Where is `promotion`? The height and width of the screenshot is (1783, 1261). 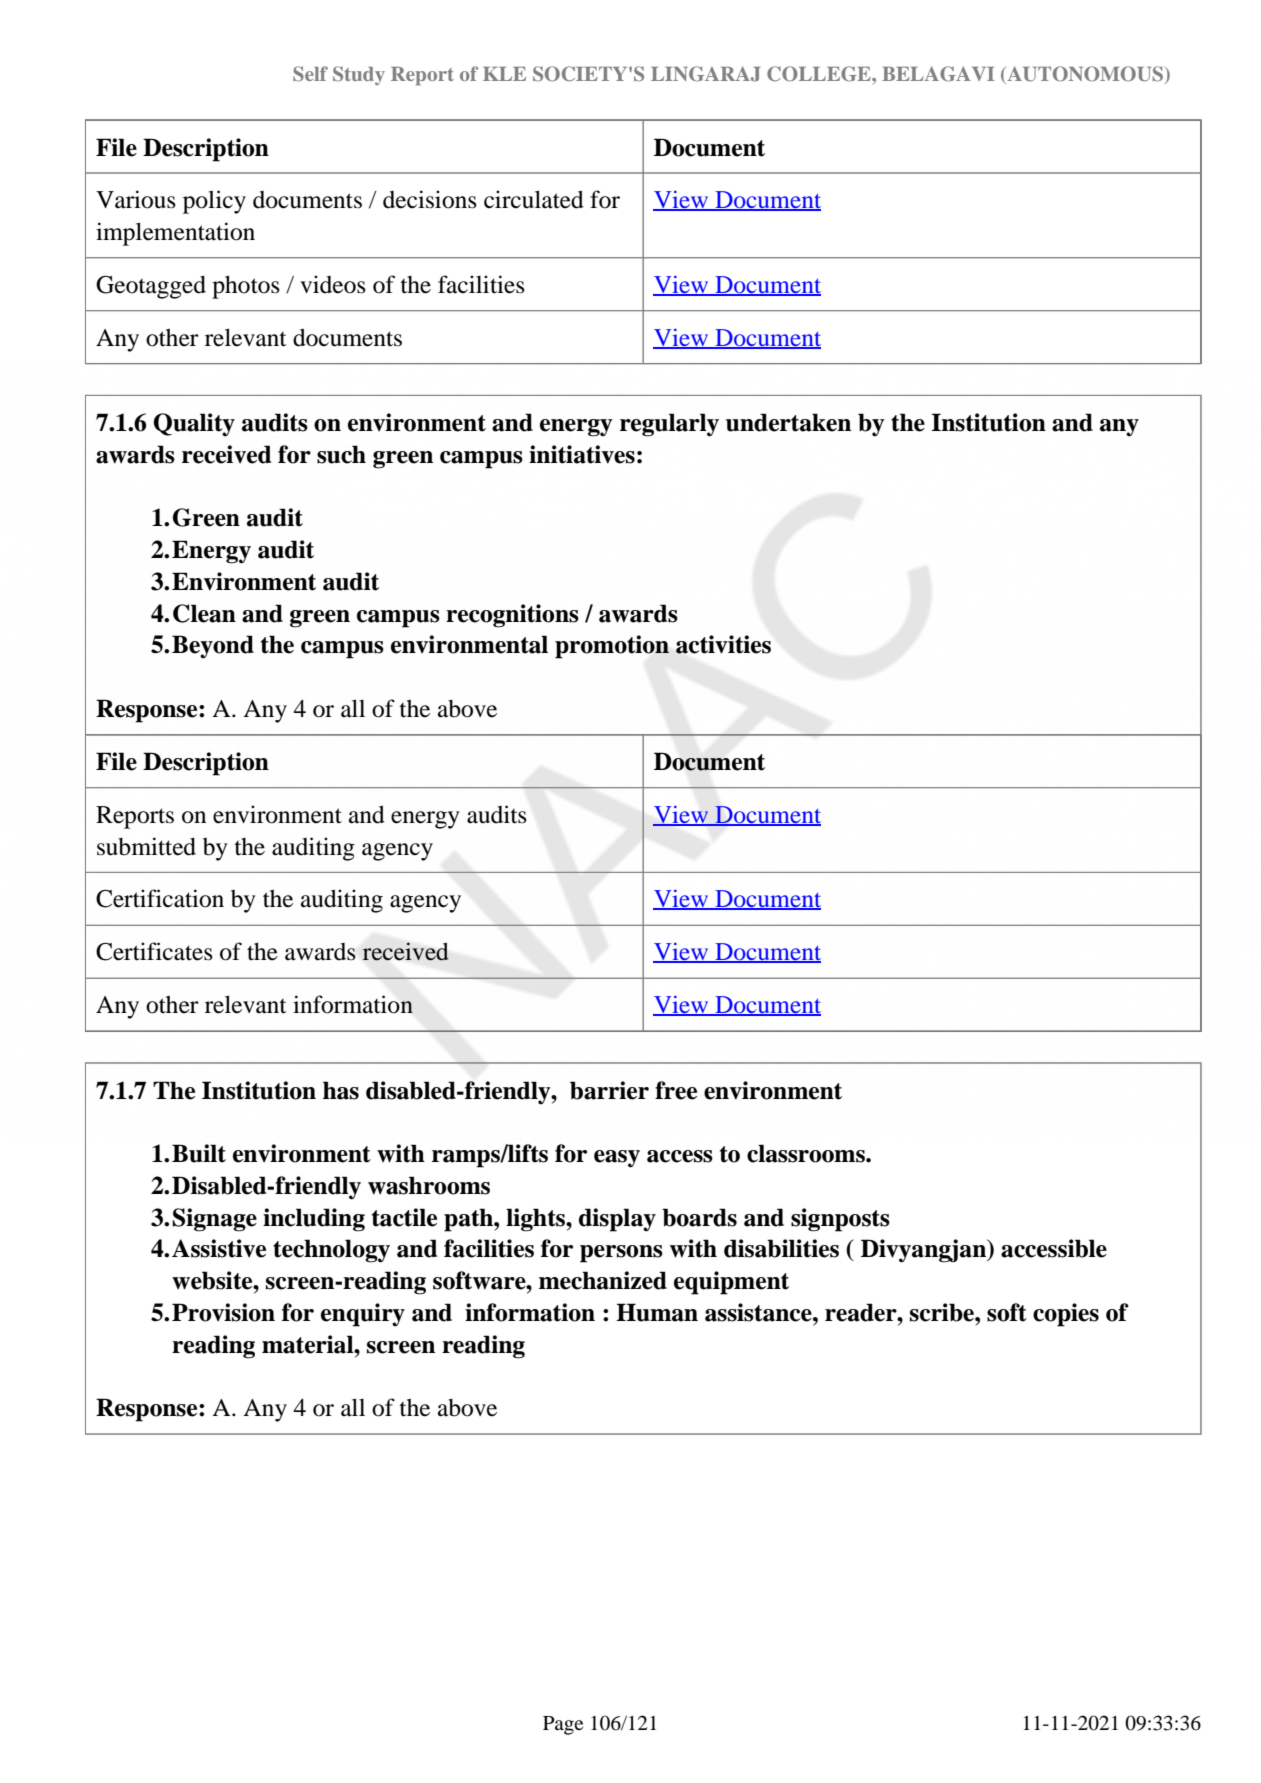 promotion is located at coordinates (612, 647).
